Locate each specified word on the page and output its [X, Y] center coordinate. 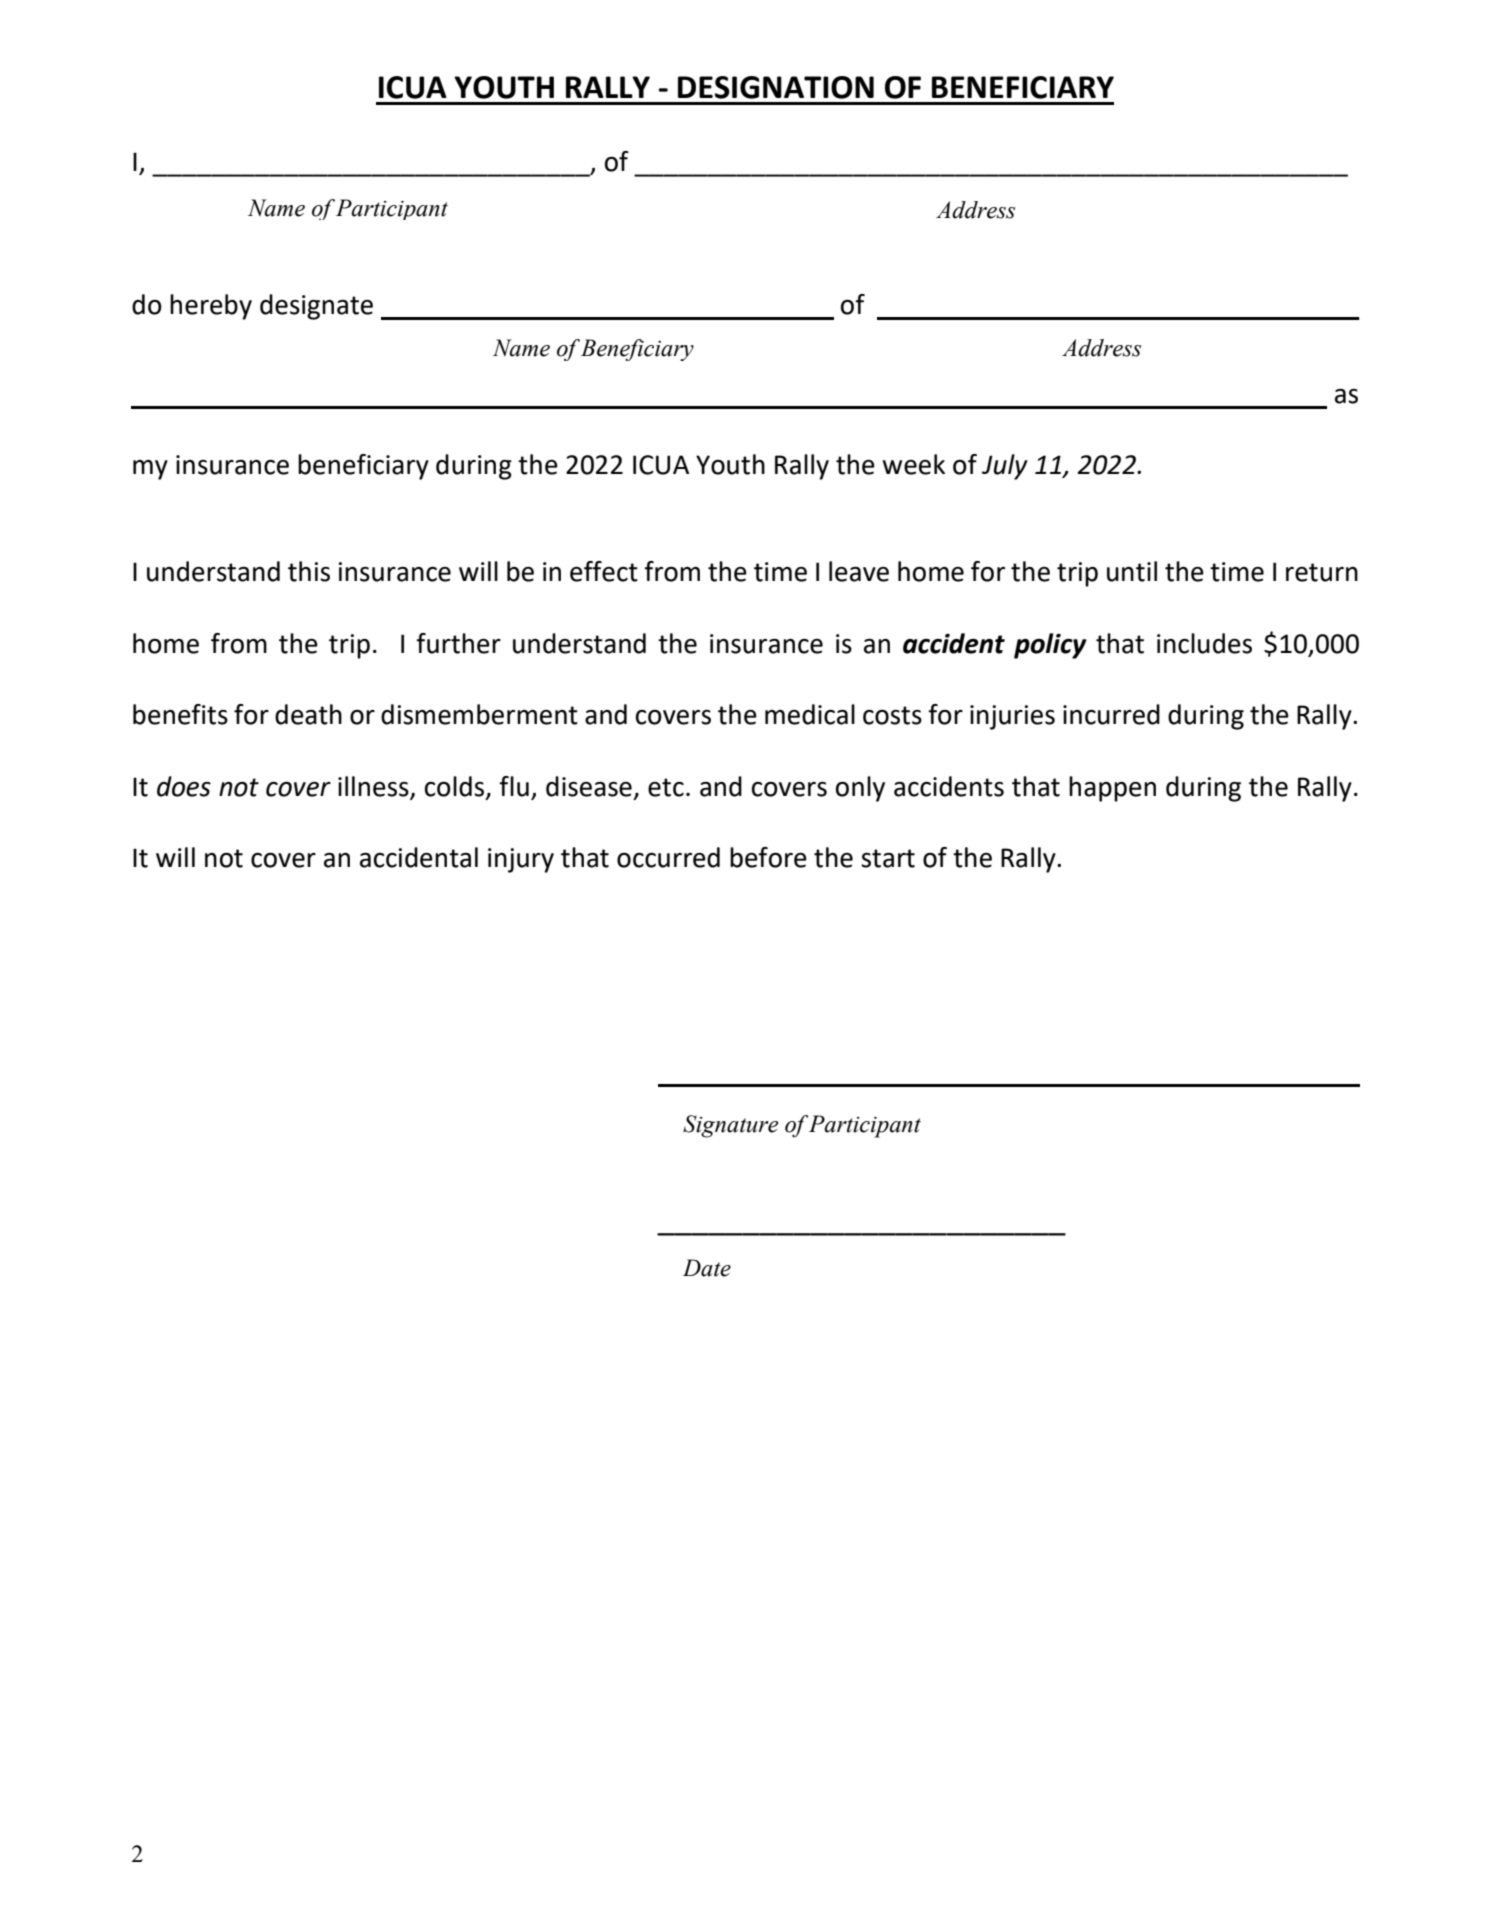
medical [810, 714]
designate [316, 307]
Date [707, 1268]
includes [1204, 643]
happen [1112, 789]
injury [521, 860]
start [888, 858]
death [308, 714]
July [1005, 467]
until [1132, 571]
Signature [730, 1126]
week [914, 464]
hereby [211, 307]
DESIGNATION [776, 87]
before [768, 857]
